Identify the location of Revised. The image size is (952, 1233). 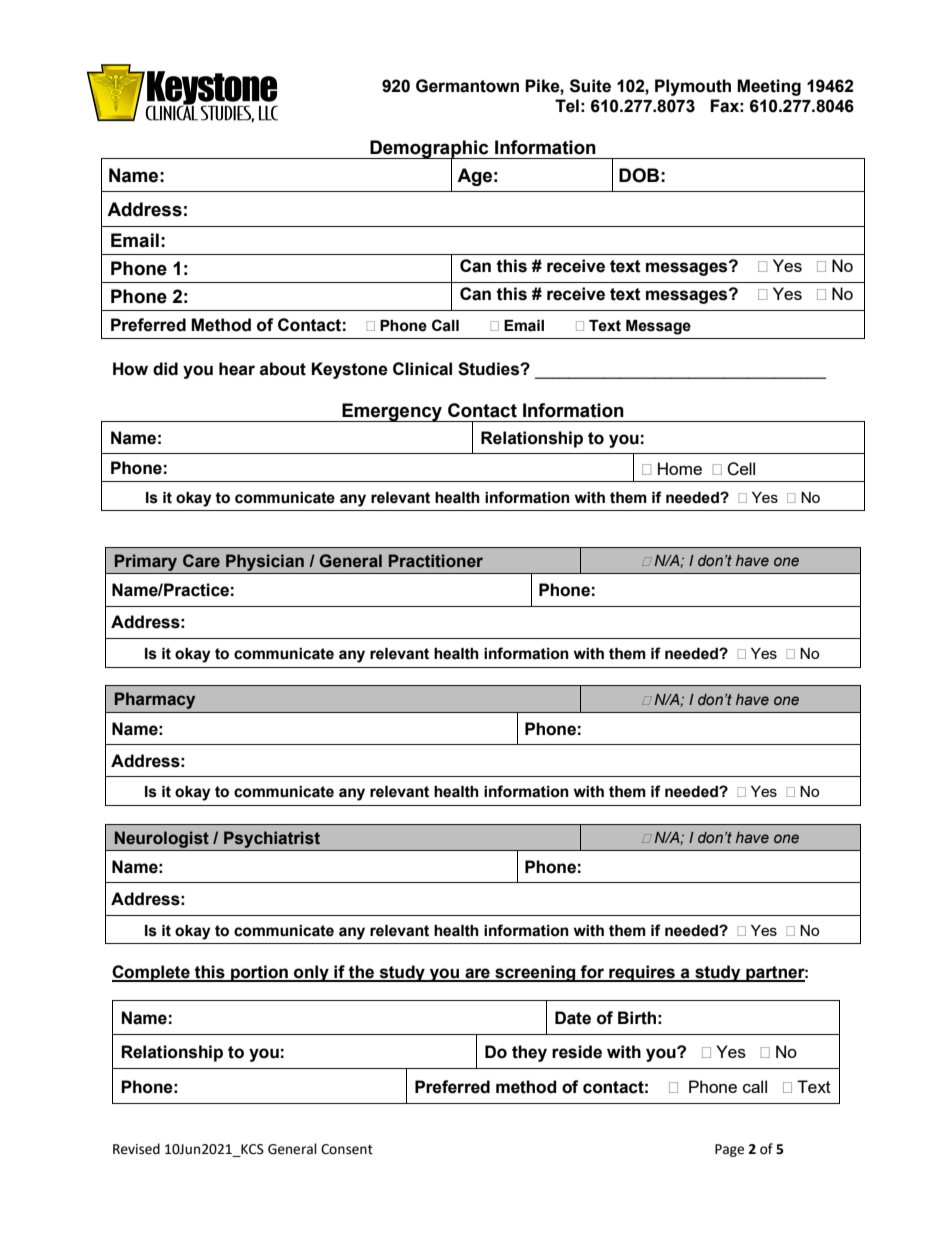
(136, 1149).
